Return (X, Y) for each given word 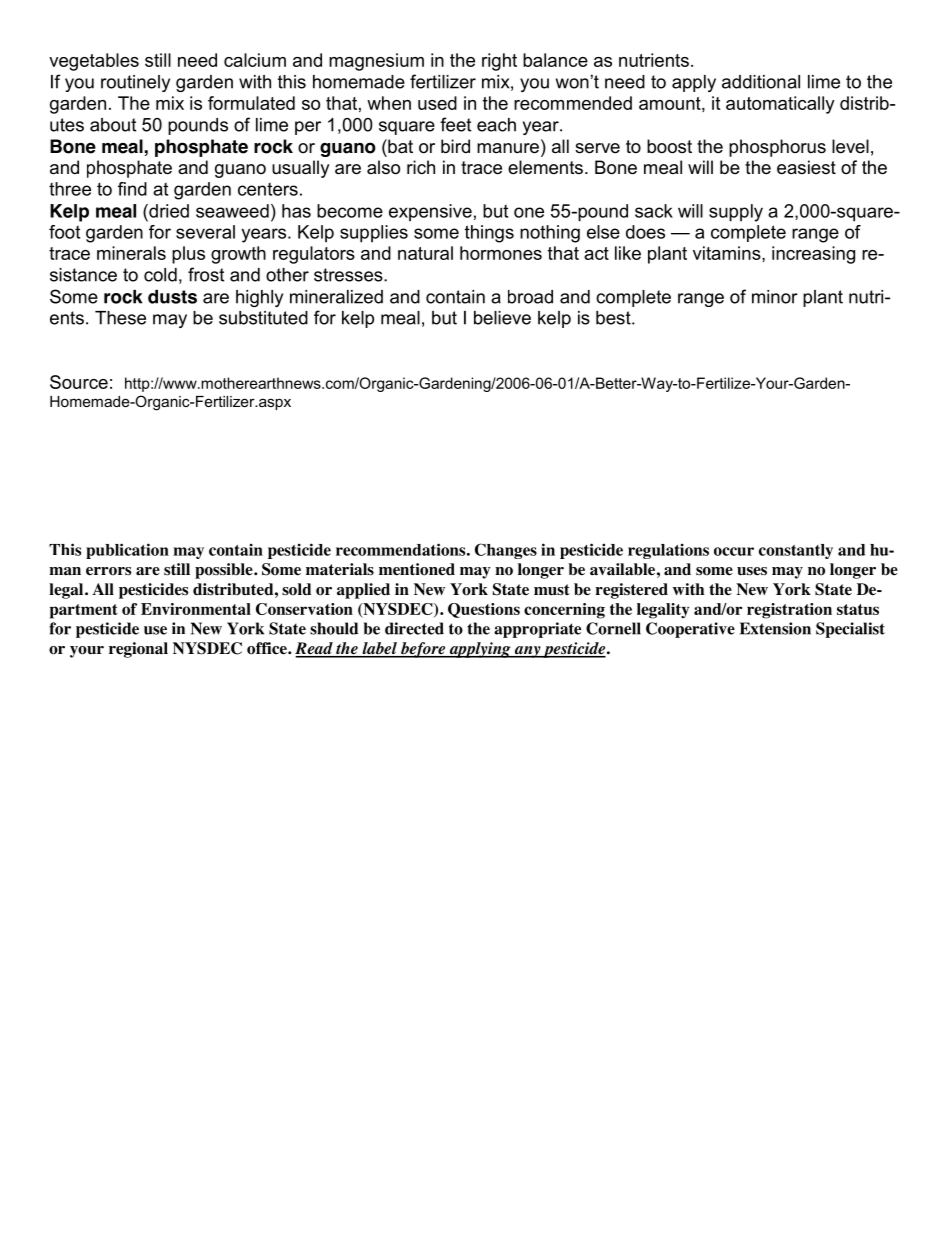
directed (414, 628)
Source (79, 382)
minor (775, 297)
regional (138, 650)
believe (502, 318)
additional (761, 82)
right (499, 62)
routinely (135, 83)
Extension (775, 628)
